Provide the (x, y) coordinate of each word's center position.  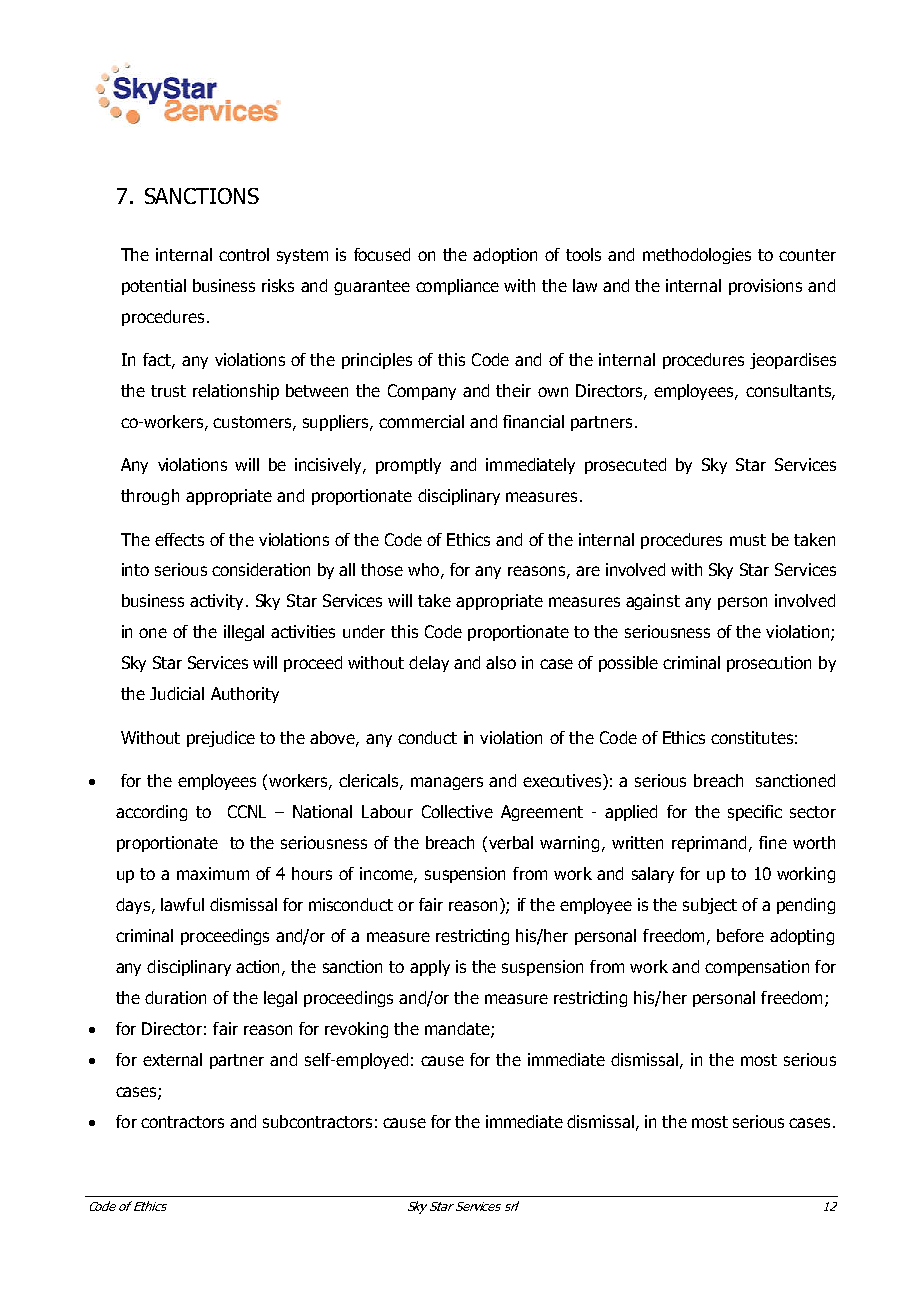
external (172, 1059)
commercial (421, 421)
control (244, 254)
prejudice (221, 739)
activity (216, 602)
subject (710, 906)
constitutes (752, 737)
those (382, 569)
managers (447, 783)
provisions (765, 287)
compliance (457, 287)
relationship (236, 392)
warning (569, 844)
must (748, 540)
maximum (213, 873)
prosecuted (625, 466)
